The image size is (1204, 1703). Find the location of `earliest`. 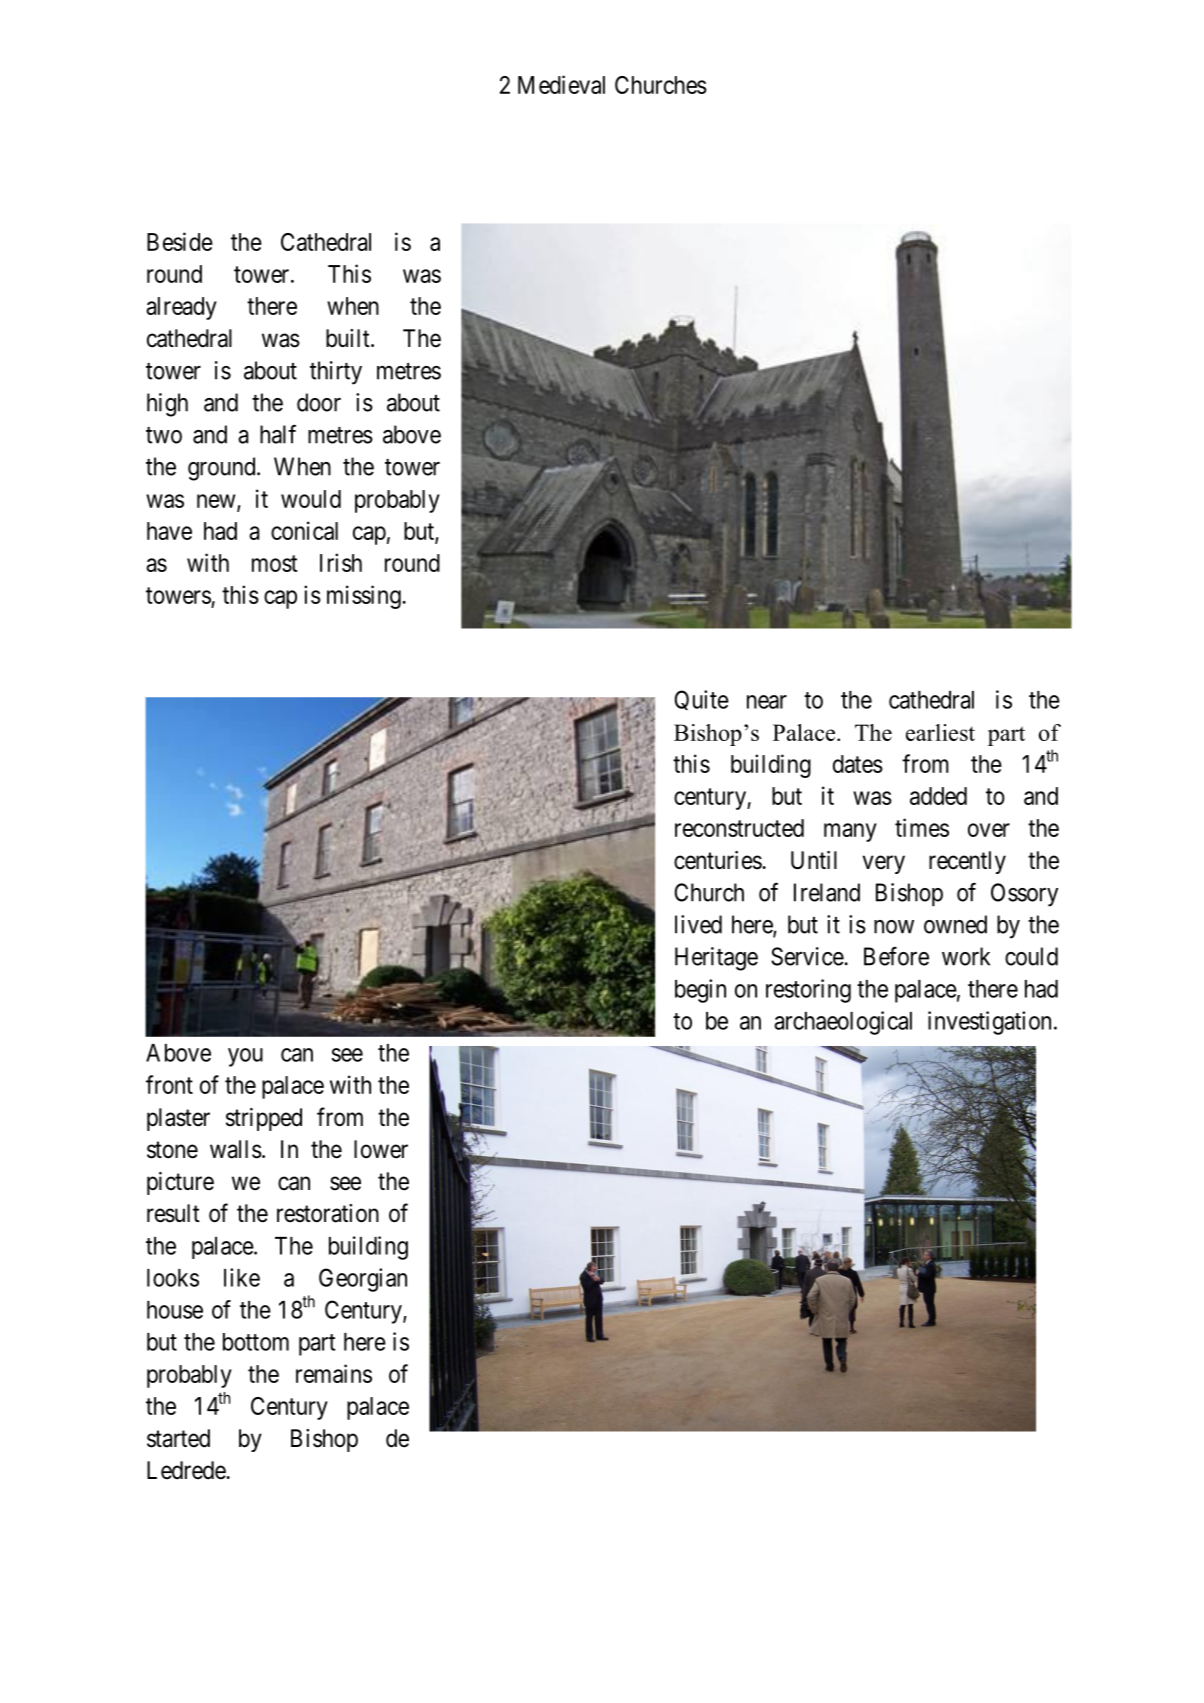

earliest is located at coordinates (940, 732).
